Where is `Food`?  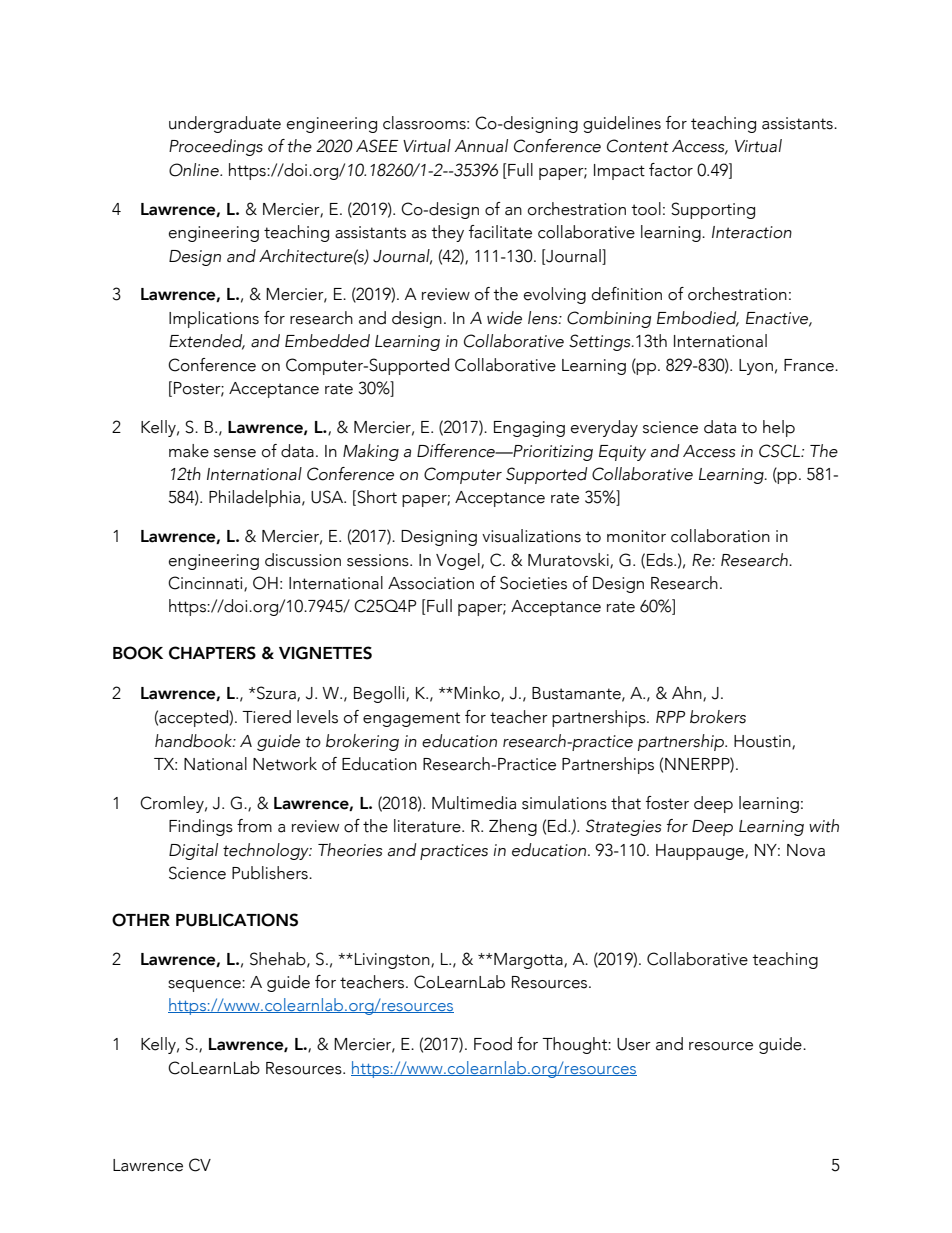
Food is located at coordinates (493, 1044).
